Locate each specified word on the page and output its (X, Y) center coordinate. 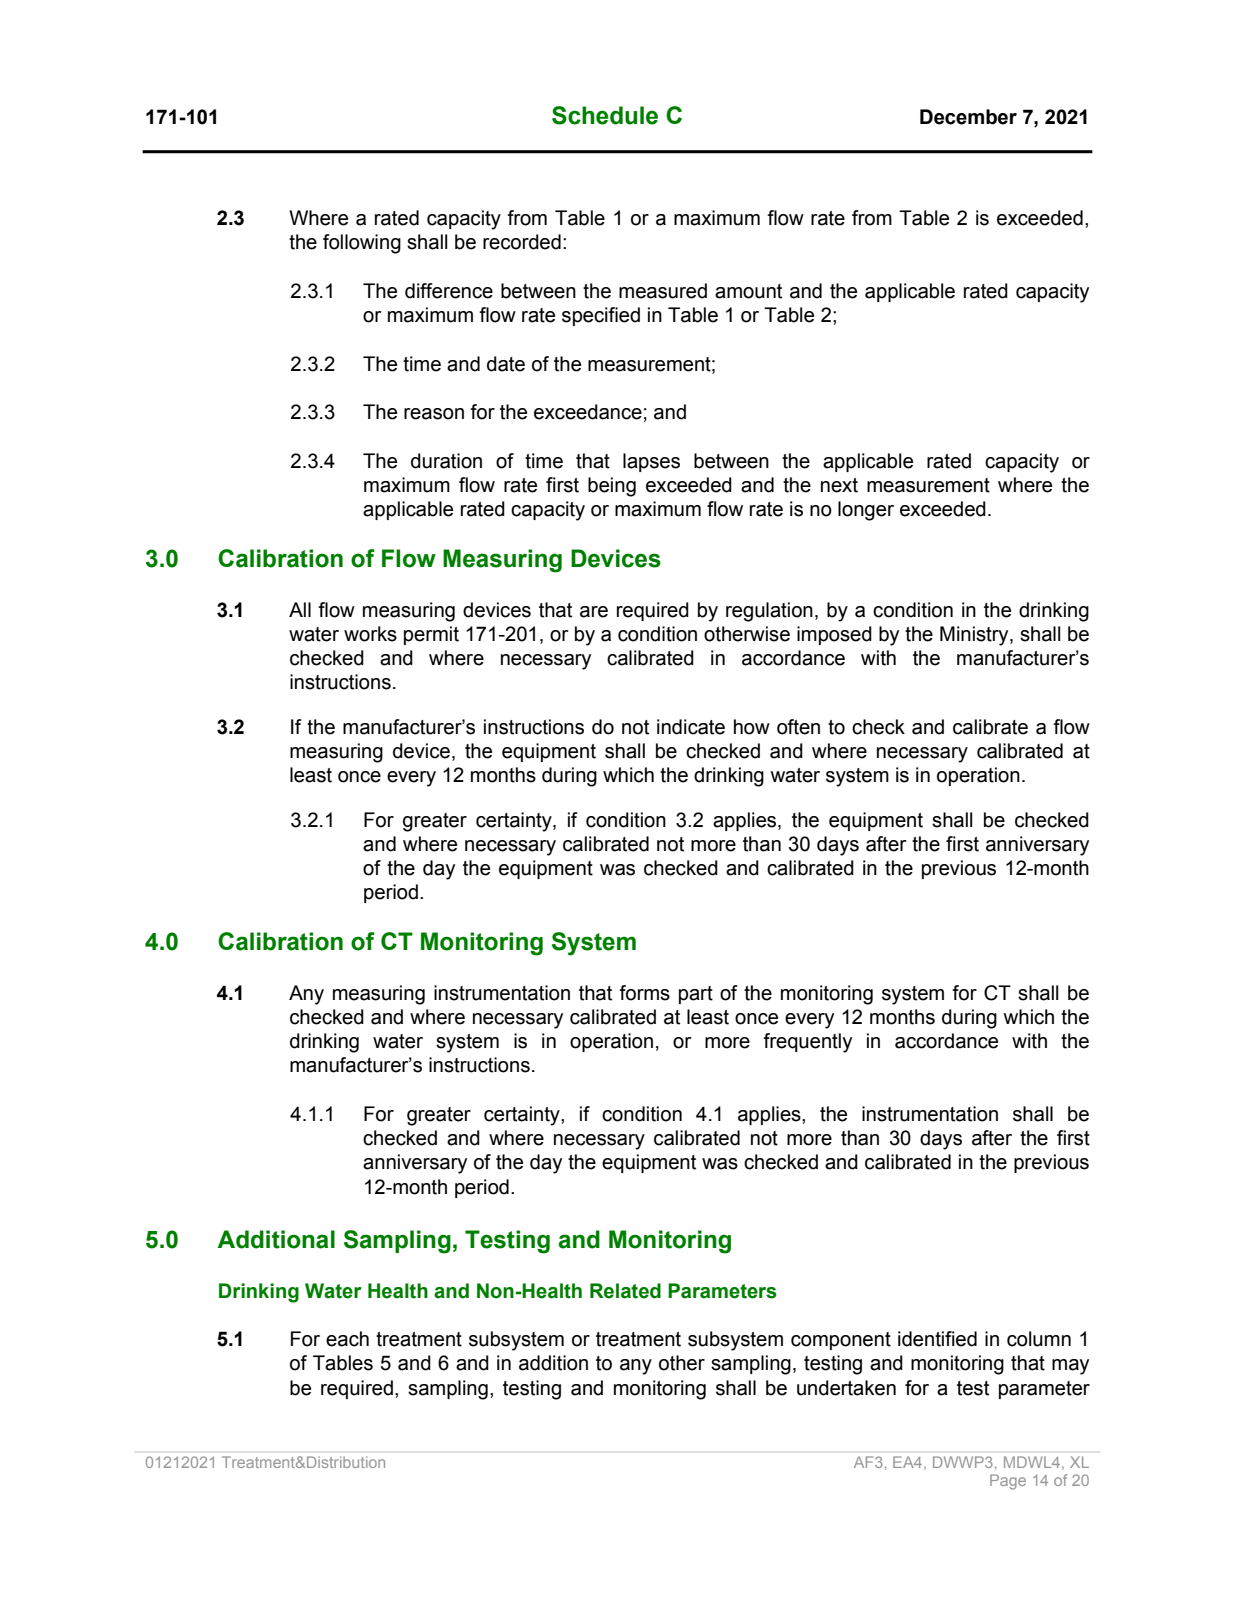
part (696, 995)
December (968, 117)
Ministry (975, 636)
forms (644, 993)
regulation (769, 612)
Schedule (605, 115)
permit (431, 635)
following (362, 244)
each (347, 1339)
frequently (807, 1043)
